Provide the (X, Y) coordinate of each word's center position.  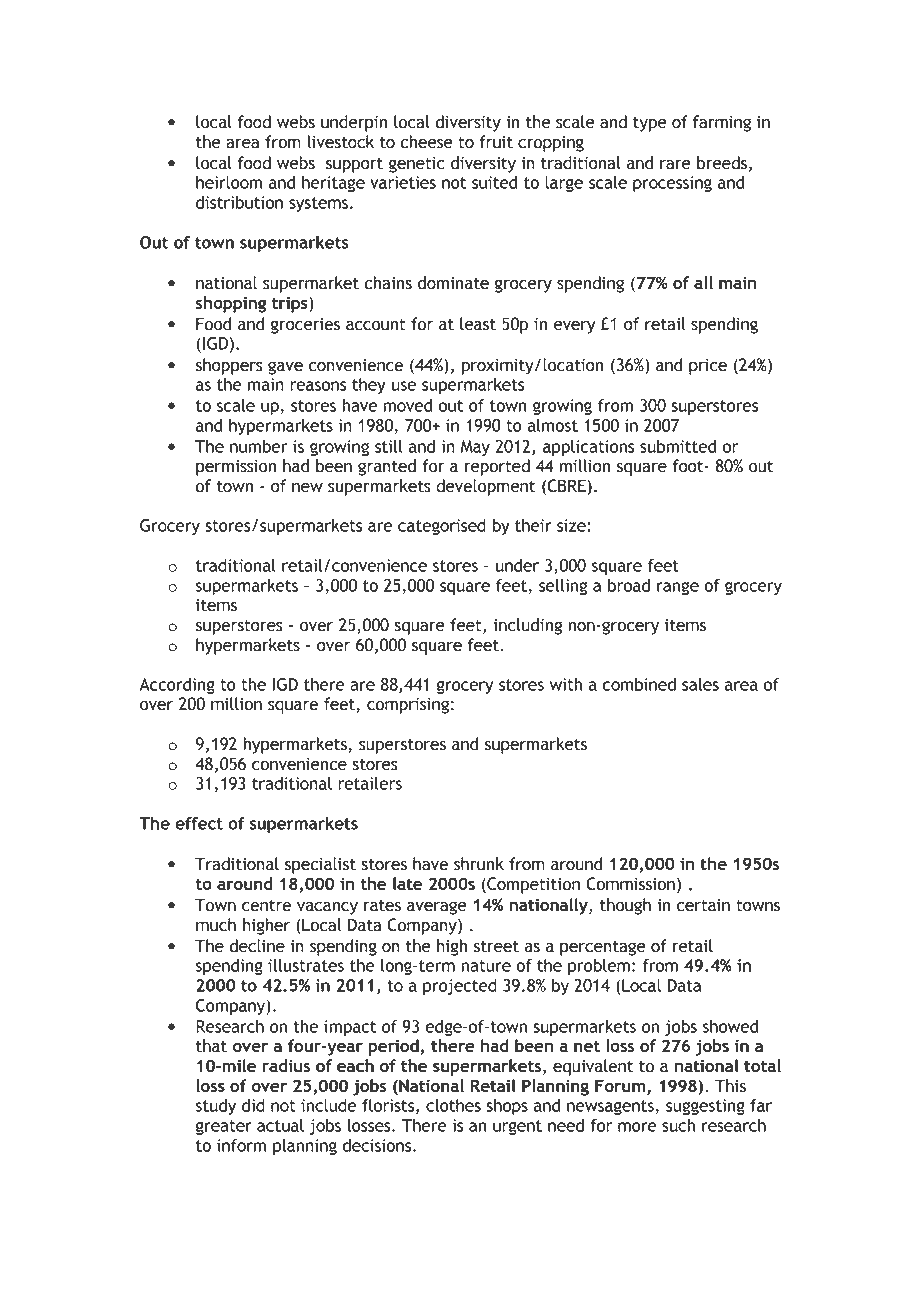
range (678, 588)
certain (703, 905)
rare (675, 165)
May (475, 448)
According (177, 686)
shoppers (229, 366)
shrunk (479, 864)
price (708, 367)
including (528, 626)
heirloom (229, 182)
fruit (496, 142)
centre (266, 906)
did (253, 1105)
